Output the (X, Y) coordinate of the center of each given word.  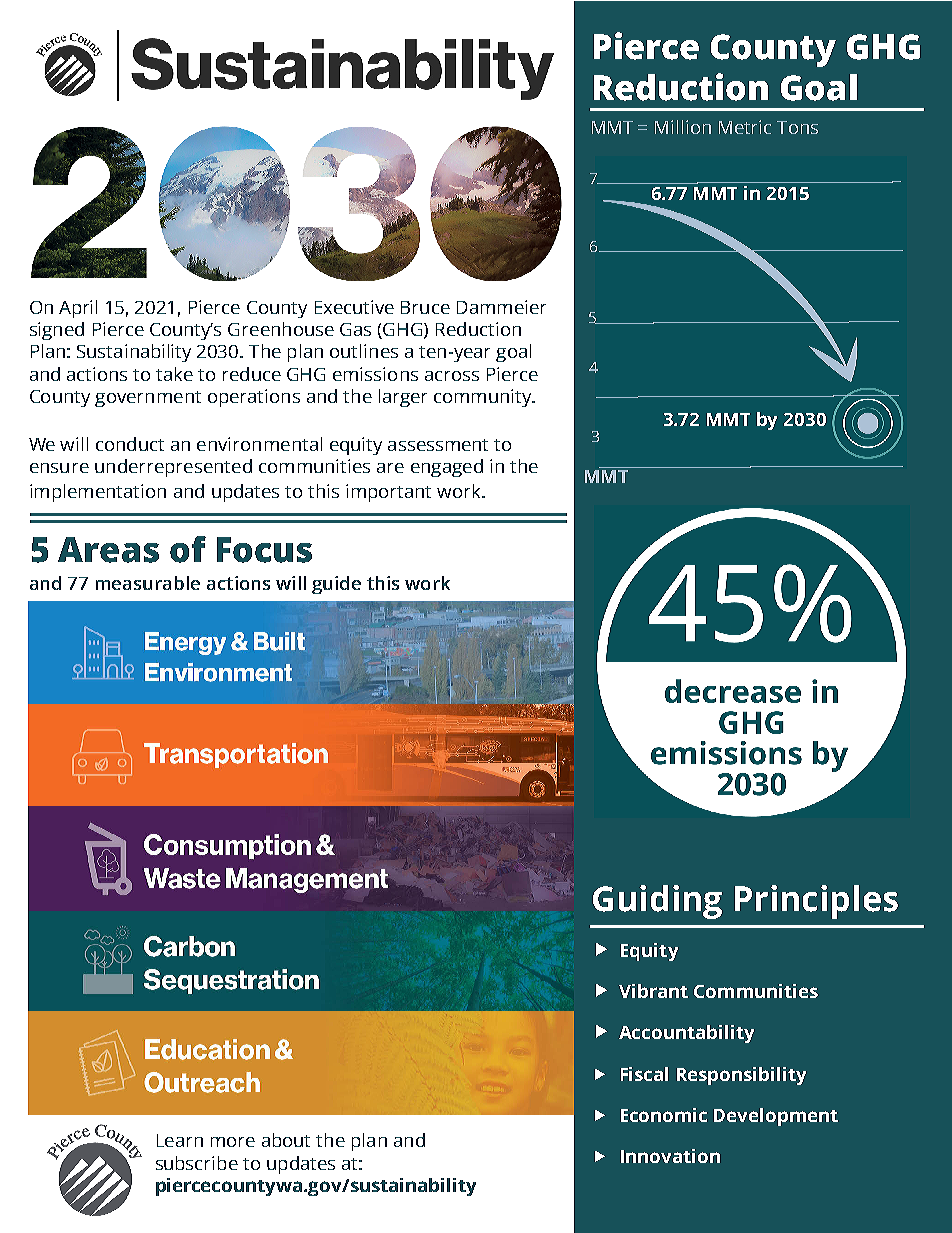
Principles (816, 902)
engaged (447, 468)
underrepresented (173, 468)
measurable (148, 583)
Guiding (657, 902)
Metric (745, 127)
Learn (180, 1140)
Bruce (425, 307)
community (484, 398)
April (78, 309)
